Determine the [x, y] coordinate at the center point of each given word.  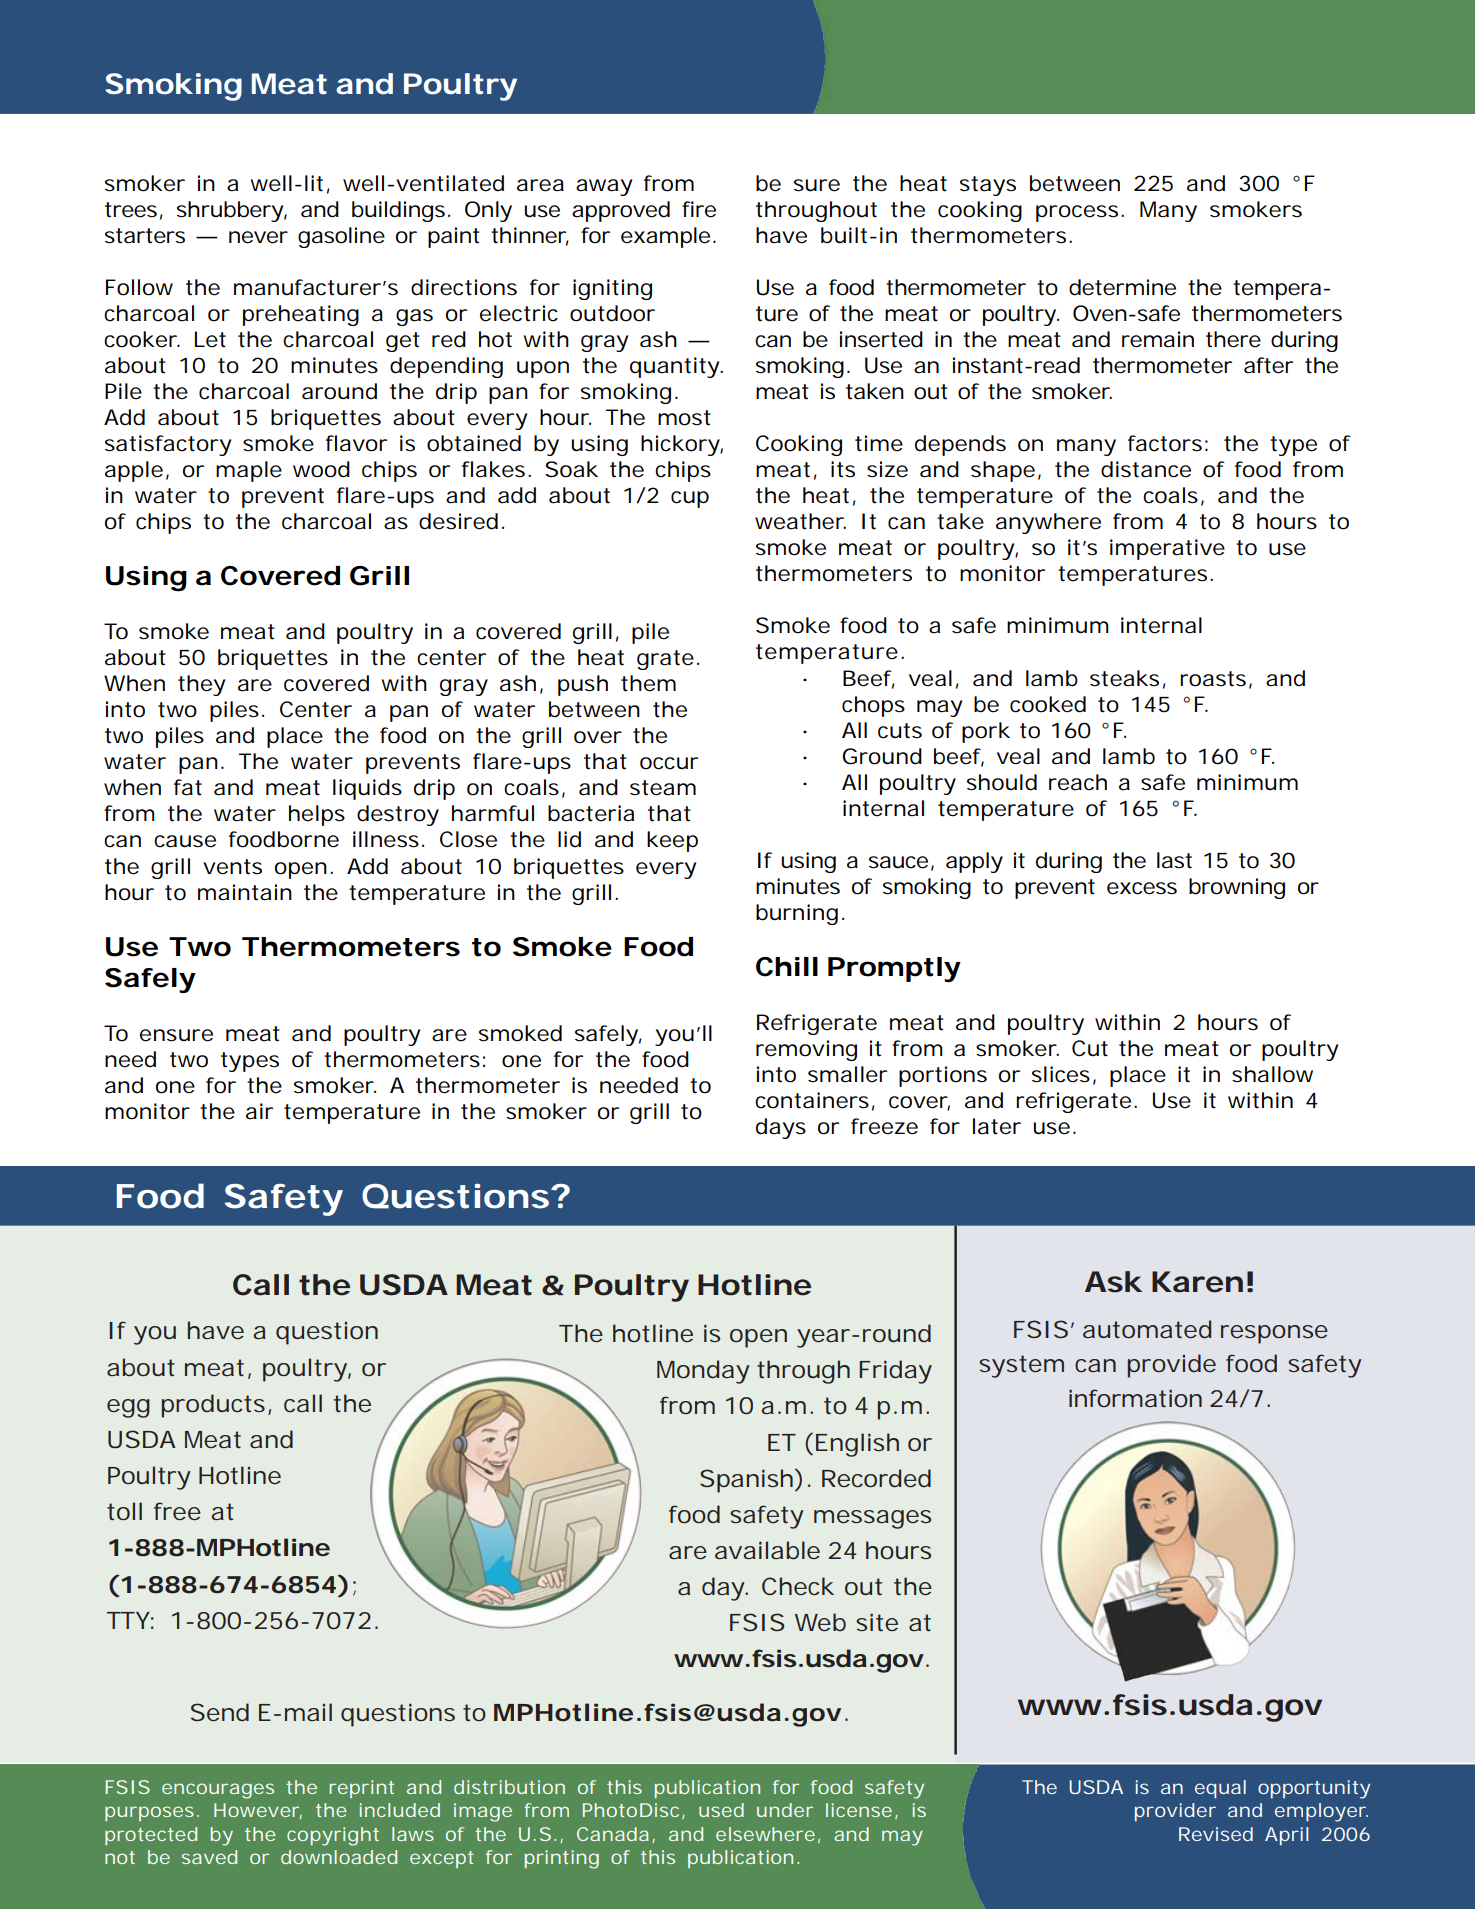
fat [188, 787]
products [213, 1406]
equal [1220, 1789]
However [258, 1811]
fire [699, 209]
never [258, 237]
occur [669, 763]
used [721, 1810]
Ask [1113, 1282]
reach [1078, 782]
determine [1122, 287]
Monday [703, 1372]
